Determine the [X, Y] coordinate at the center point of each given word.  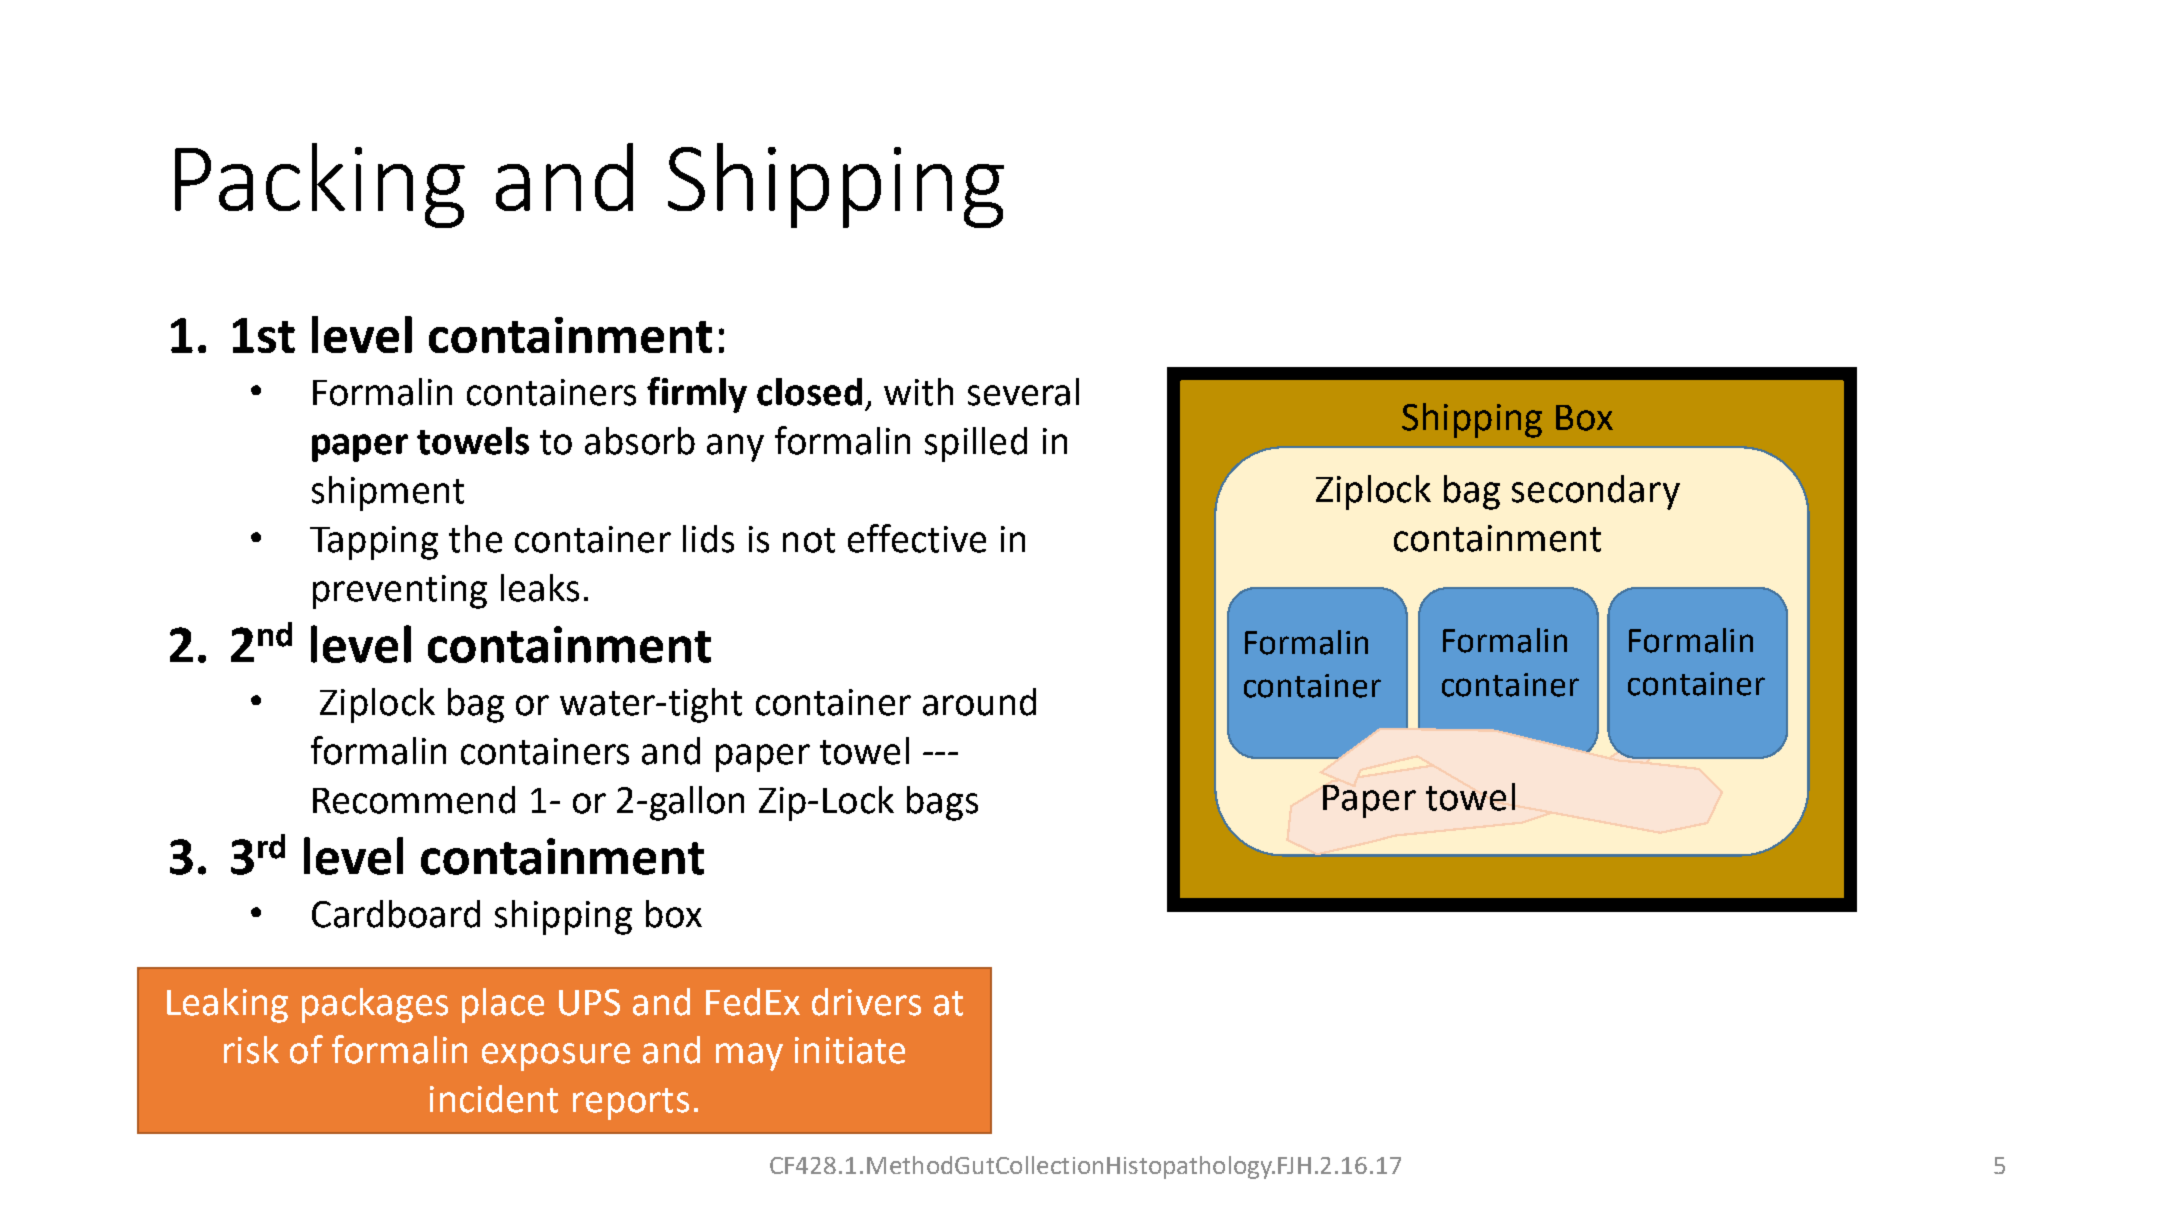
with [918, 392]
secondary [1596, 492]
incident [494, 1099]
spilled [976, 444]
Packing [320, 185]
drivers [866, 1002]
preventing [400, 592]
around [979, 702]
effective [917, 538]
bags [942, 803]
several [1023, 392]
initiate [850, 1050]
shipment [388, 493]
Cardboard [396, 914]
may [749, 1057]
